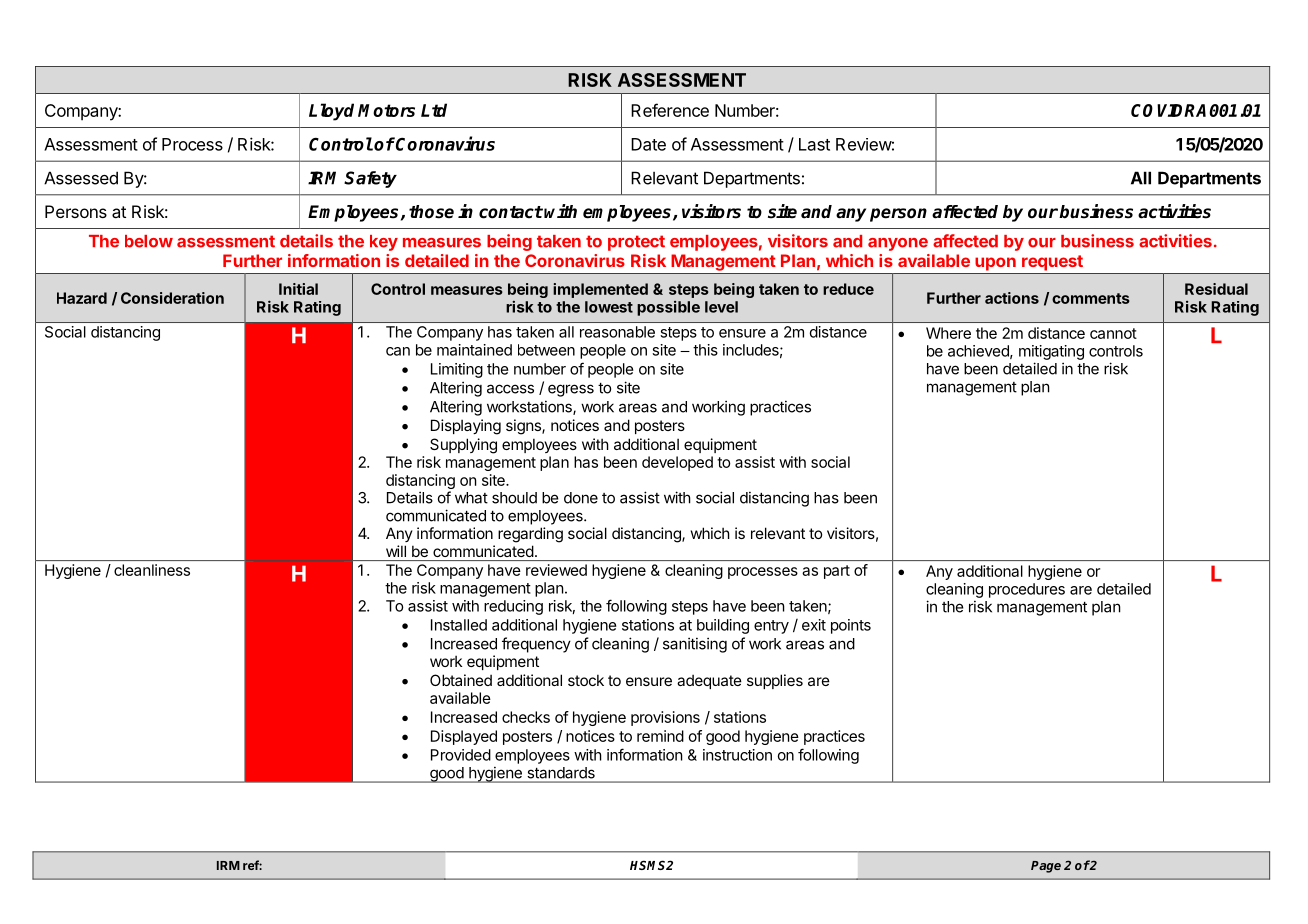  I want to click on Page, so click(1046, 867).
